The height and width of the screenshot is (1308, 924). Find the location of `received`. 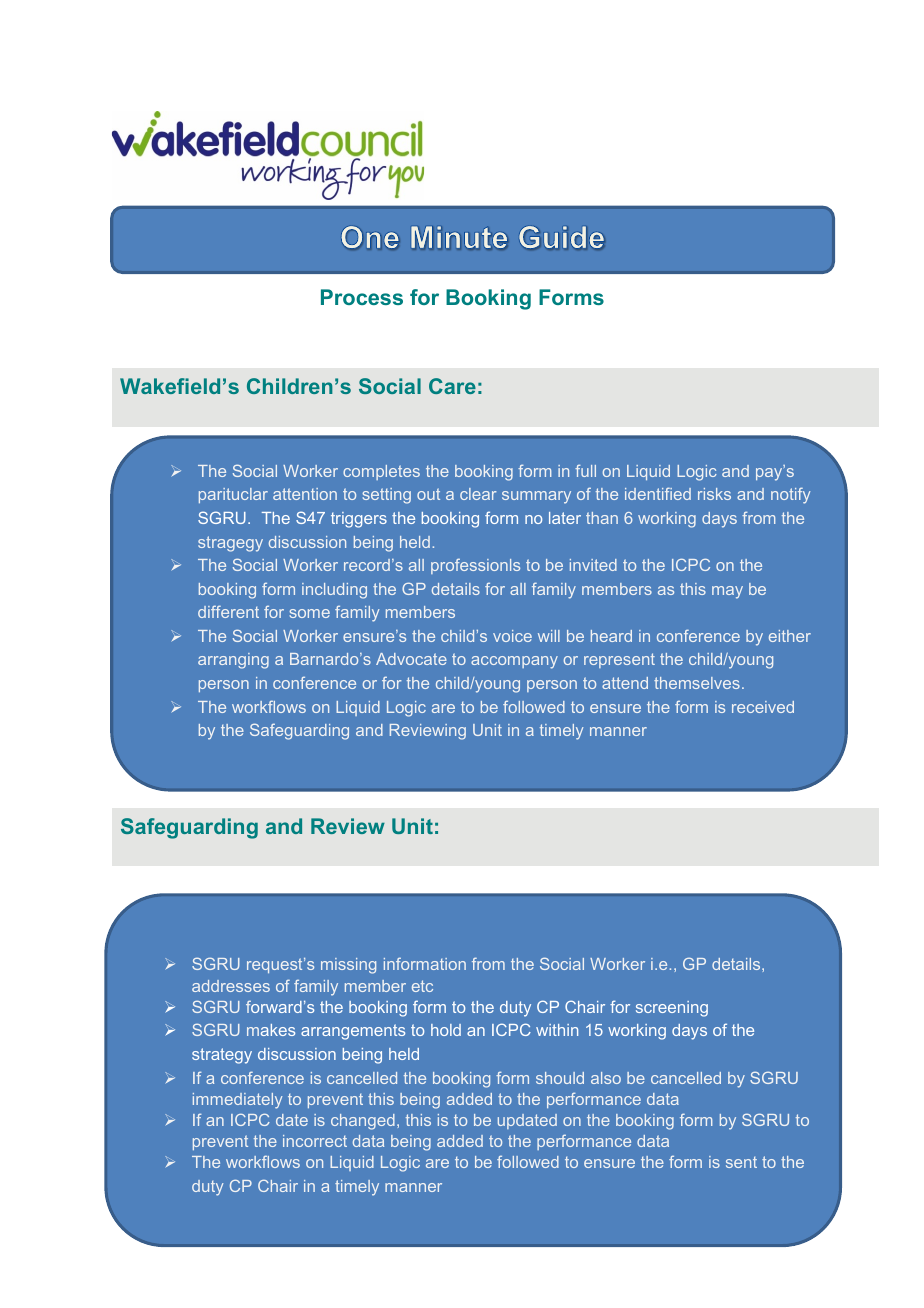

received is located at coordinates (763, 707).
